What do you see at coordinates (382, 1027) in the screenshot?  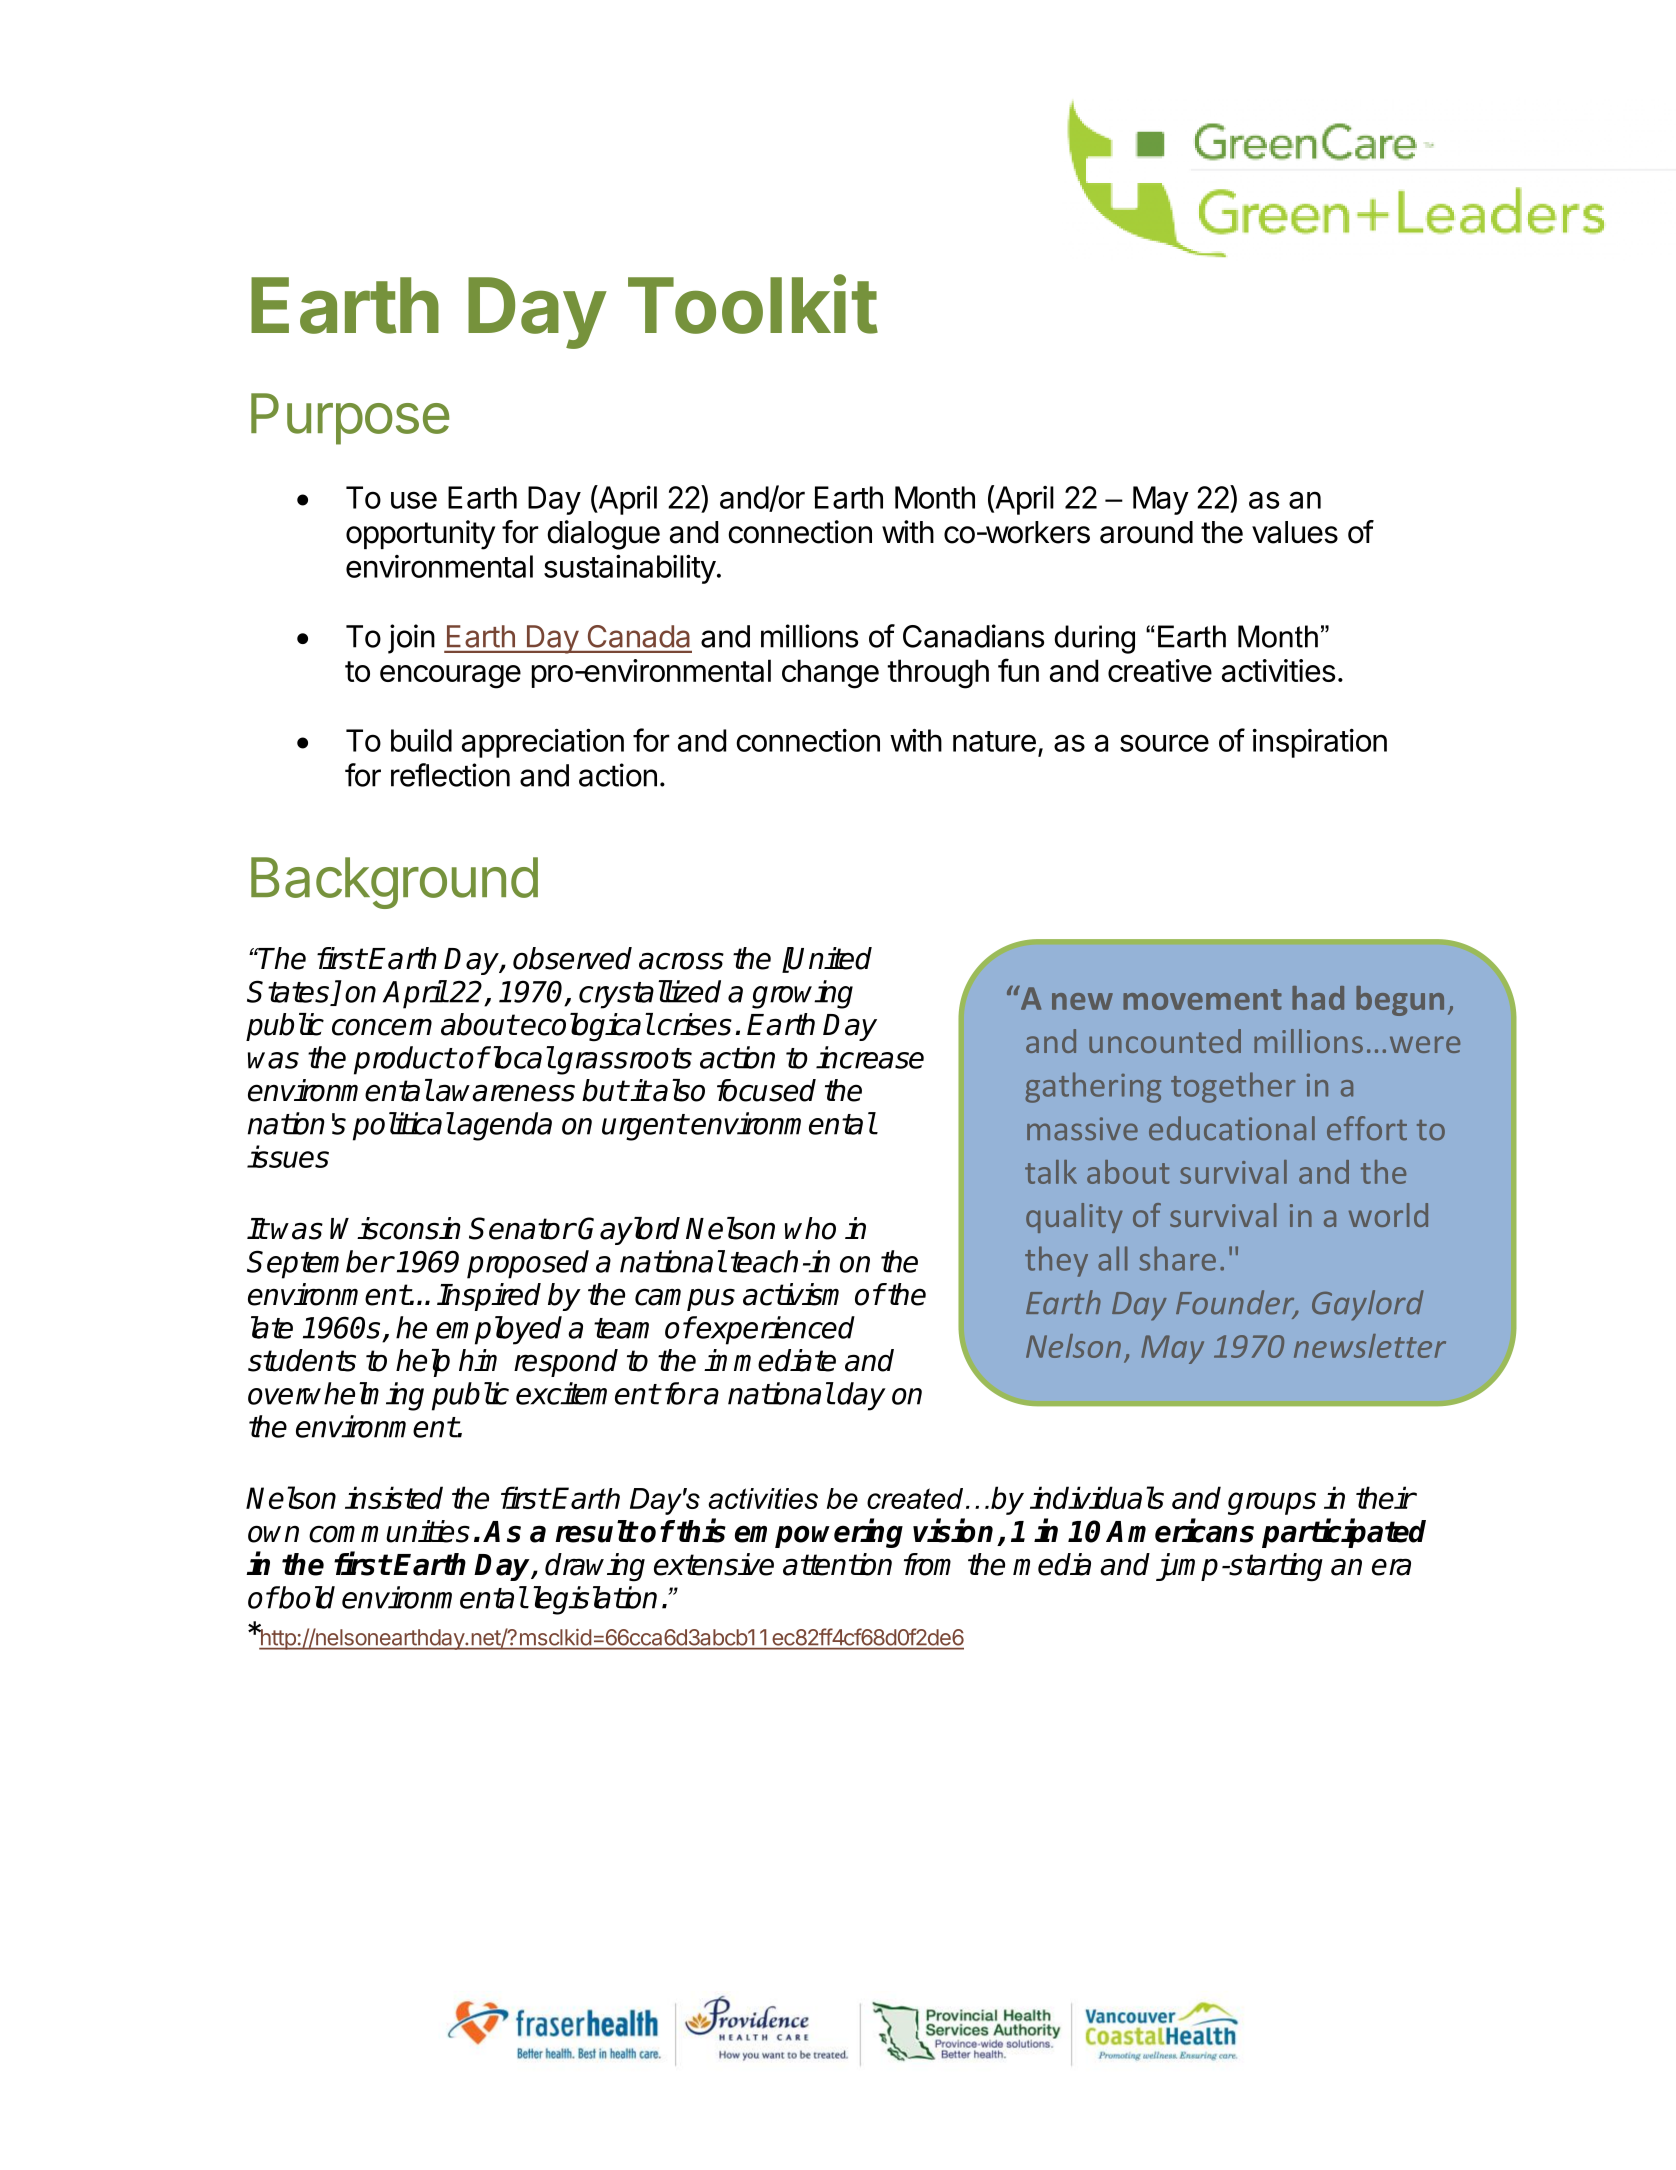 I see `concern` at bounding box center [382, 1027].
